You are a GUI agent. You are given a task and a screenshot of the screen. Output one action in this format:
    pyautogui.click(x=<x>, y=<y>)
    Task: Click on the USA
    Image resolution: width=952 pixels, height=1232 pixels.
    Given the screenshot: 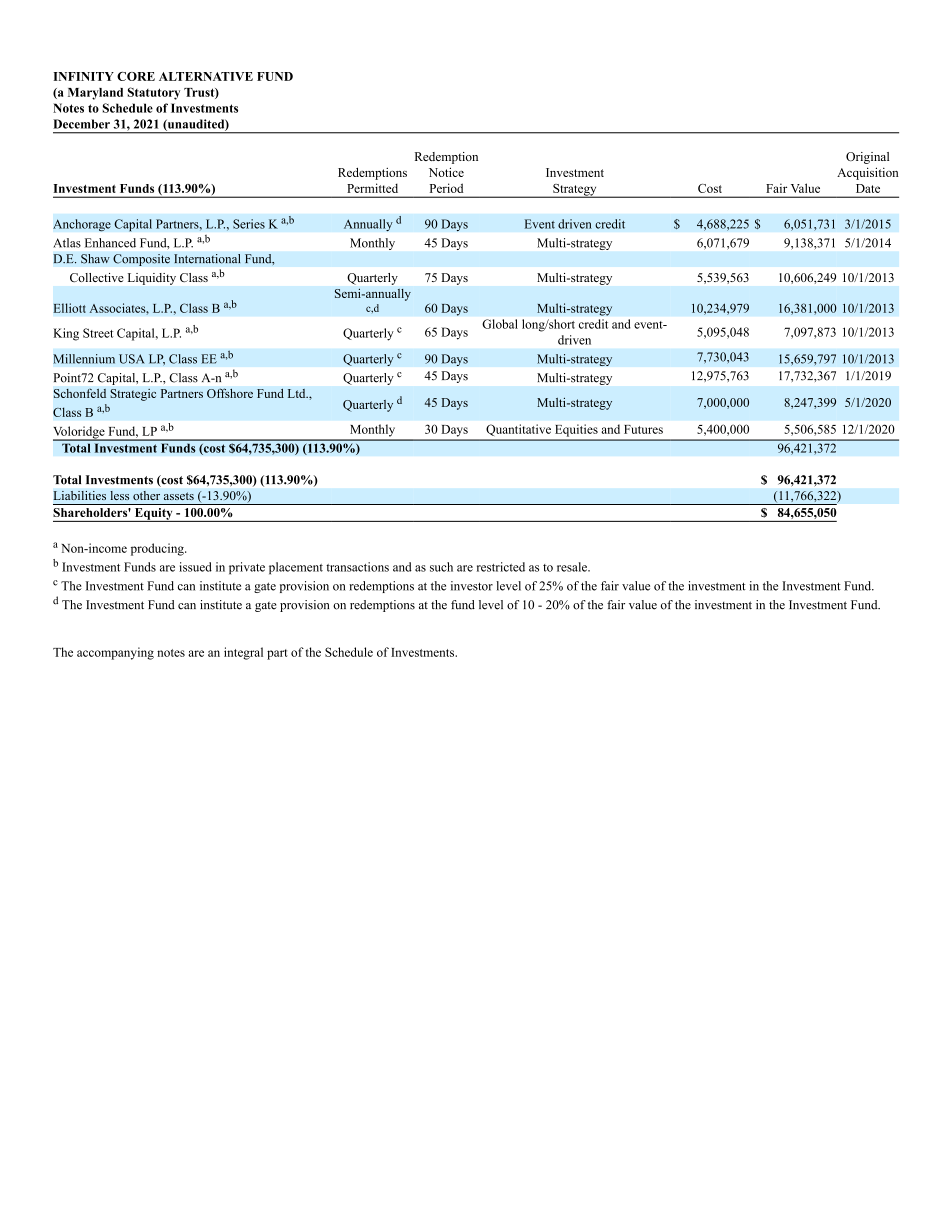 What is the action you would take?
    pyautogui.click(x=132, y=359)
